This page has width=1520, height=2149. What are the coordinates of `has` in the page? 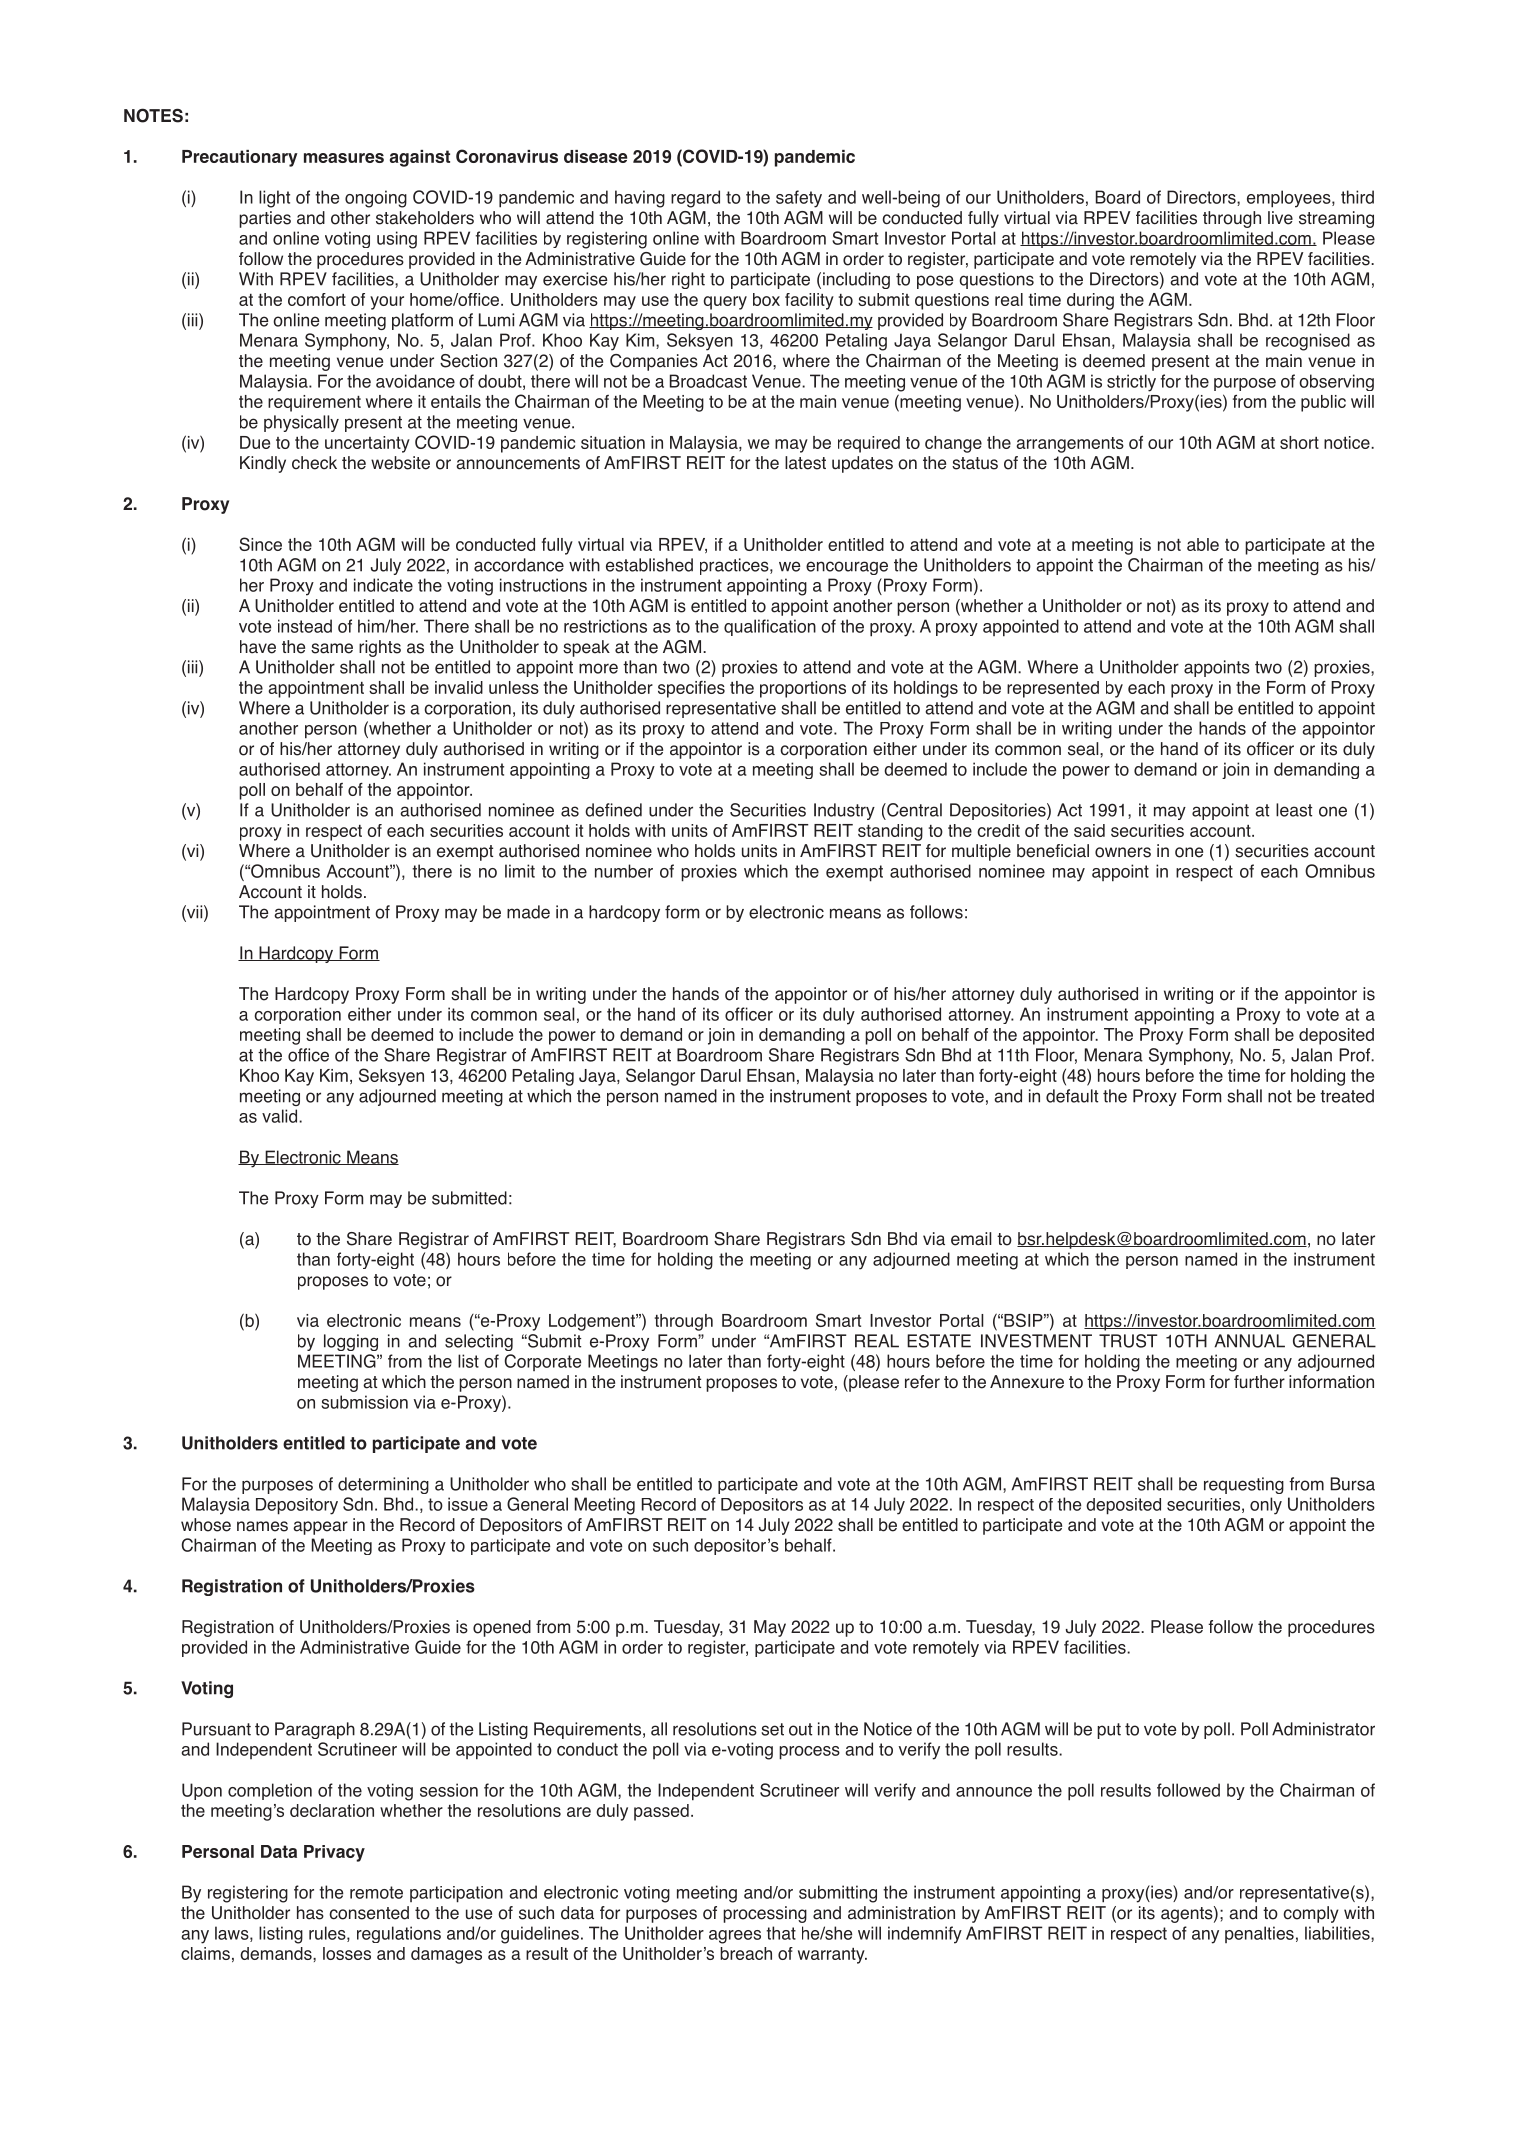 It's located at (310, 1913).
